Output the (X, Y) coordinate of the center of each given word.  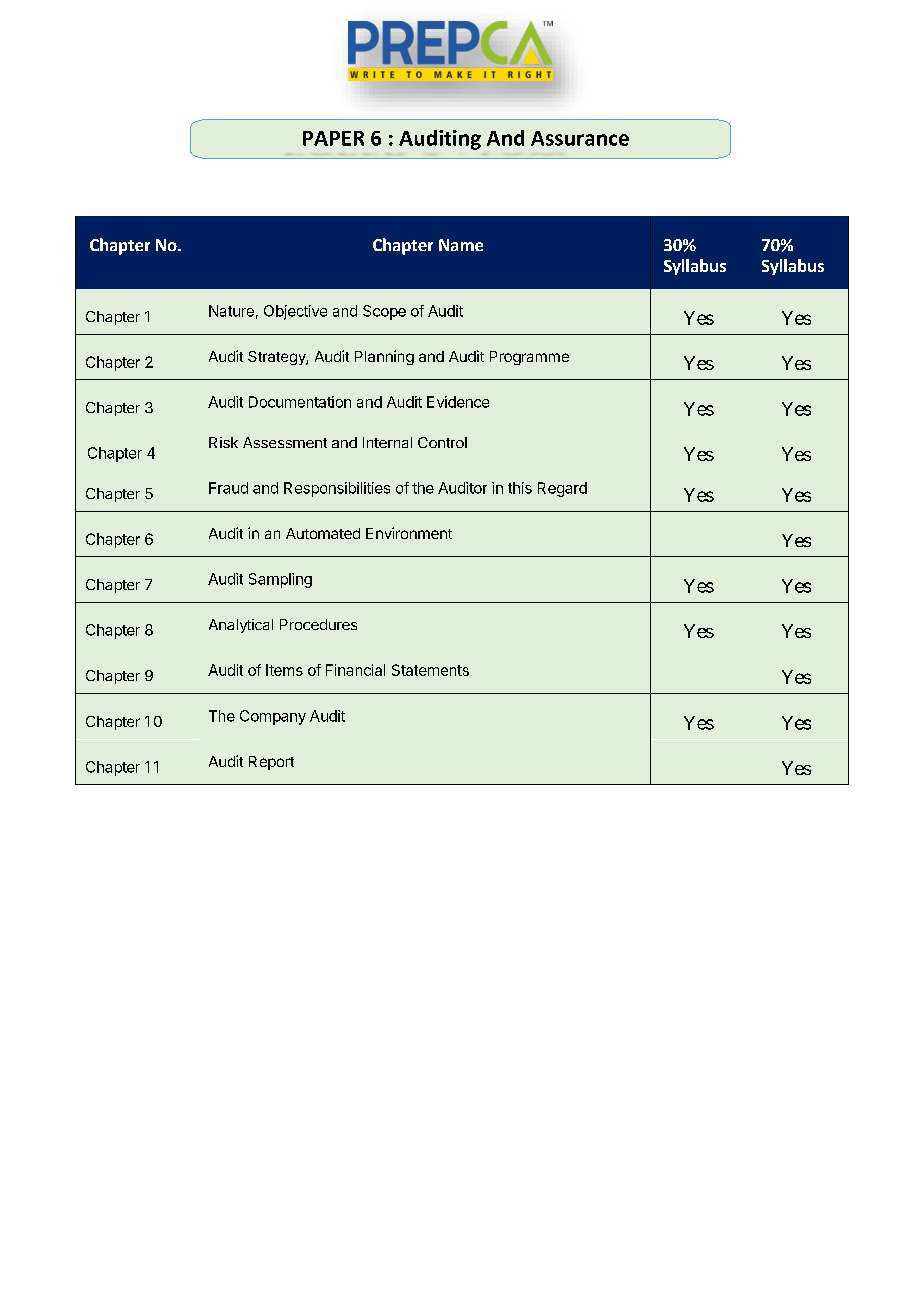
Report (271, 763)
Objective (295, 312)
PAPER (333, 138)
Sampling (280, 580)
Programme (529, 358)
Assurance (580, 138)
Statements (430, 670)
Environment (409, 533)
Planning (384, 357)
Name (461, 245)
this (520, 488)
